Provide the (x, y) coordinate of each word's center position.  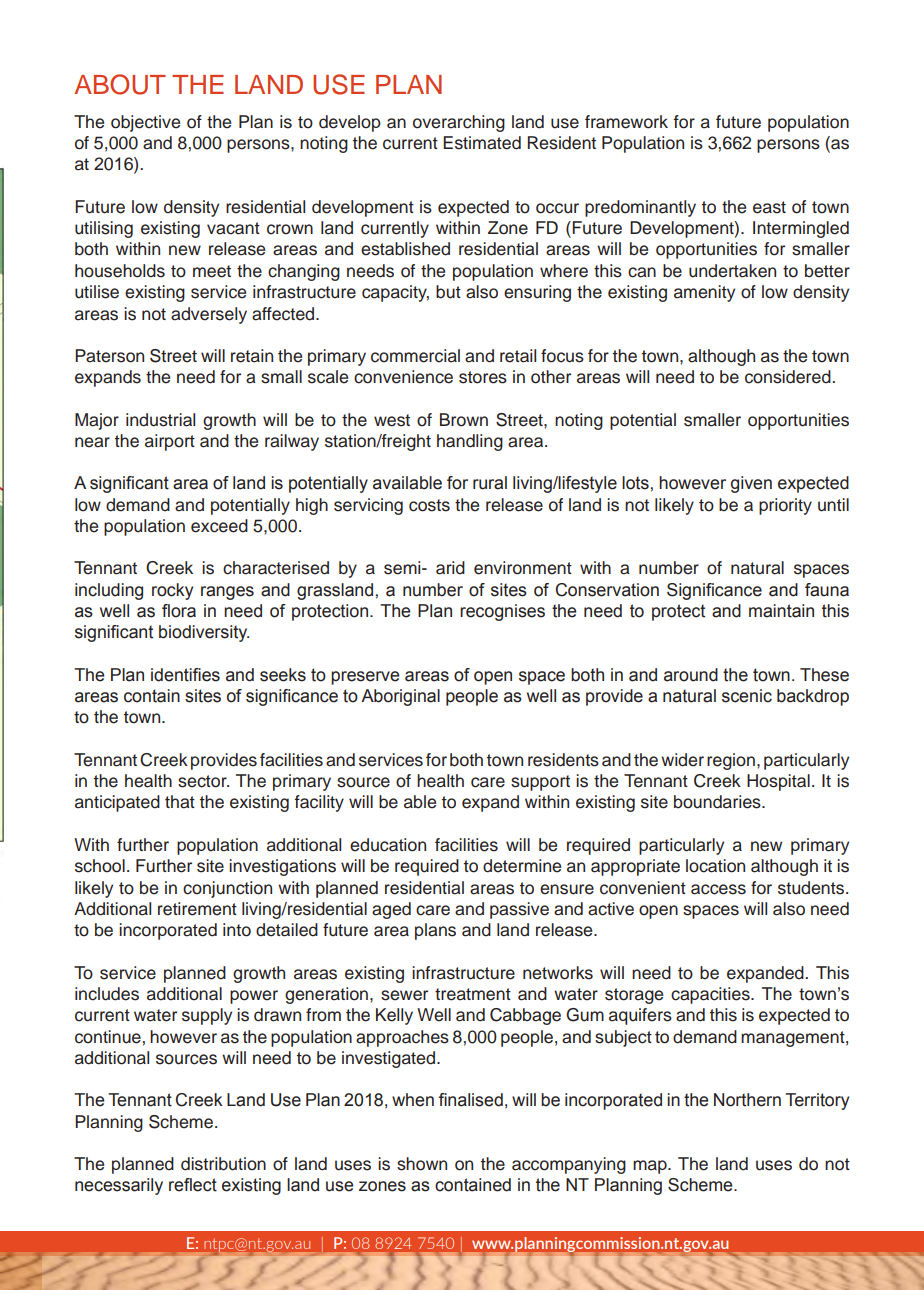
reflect (193, 1185)
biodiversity (204, 633)
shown (422, 1164)
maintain (781, 611)
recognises (502, 612)
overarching (459, 123)
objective (145, 123)
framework (626, 122)
